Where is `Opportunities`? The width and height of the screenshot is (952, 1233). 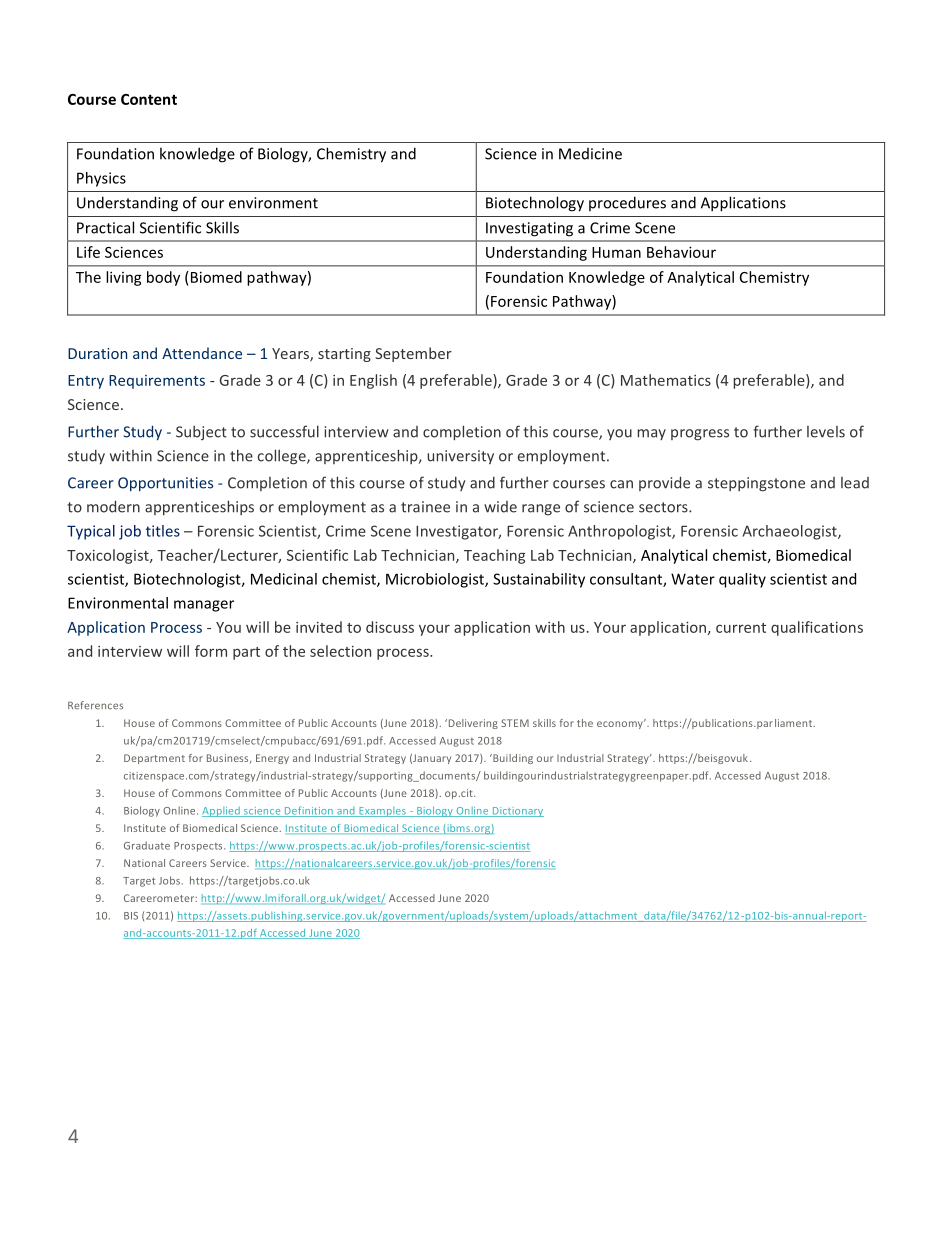 Opportunities is located at coordinates (165, 484).
